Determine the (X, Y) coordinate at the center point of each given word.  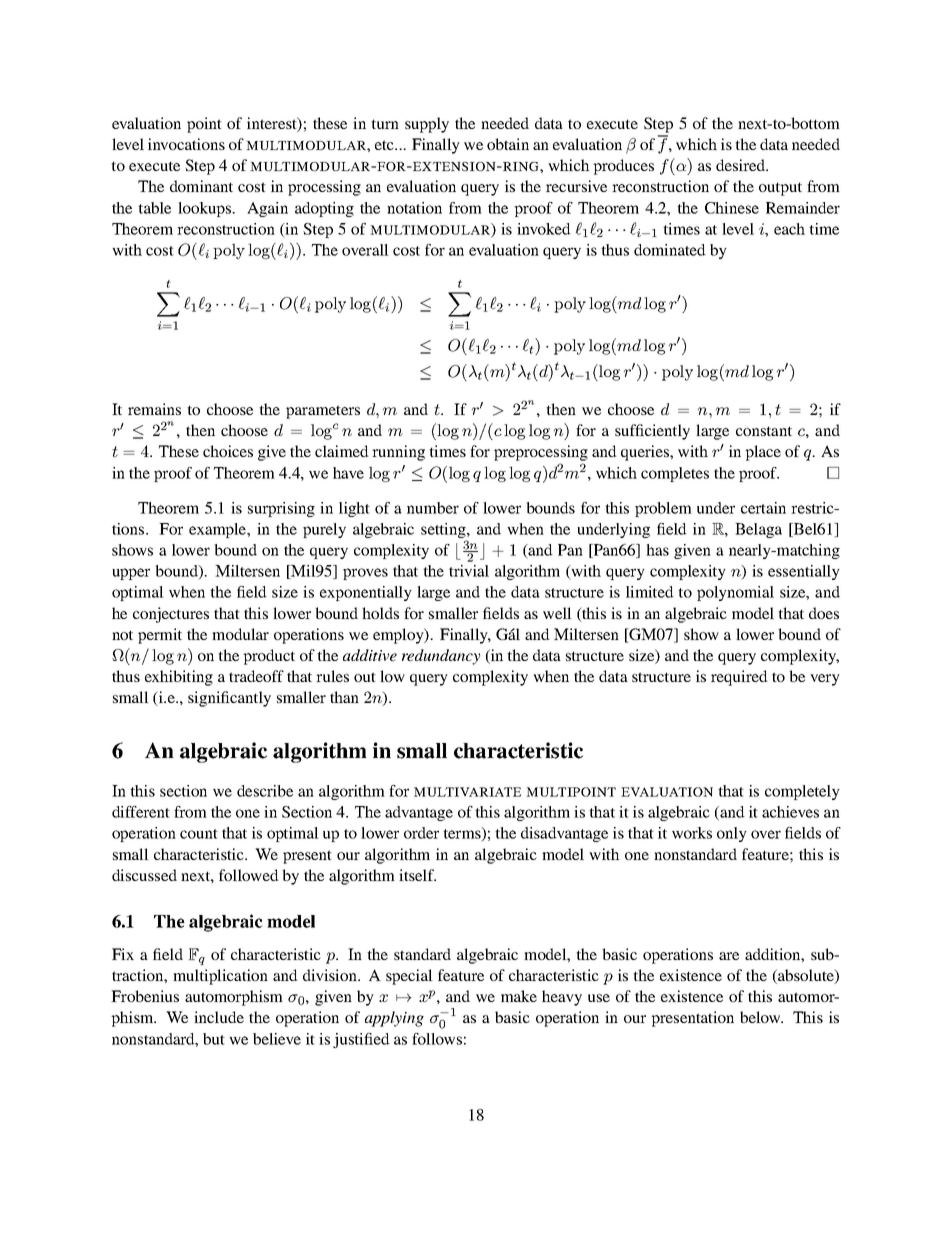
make (519, 996)
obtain (508, 144)
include (219, 1017)
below (761, 1017)
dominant (201, 186)
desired (741, 165)
